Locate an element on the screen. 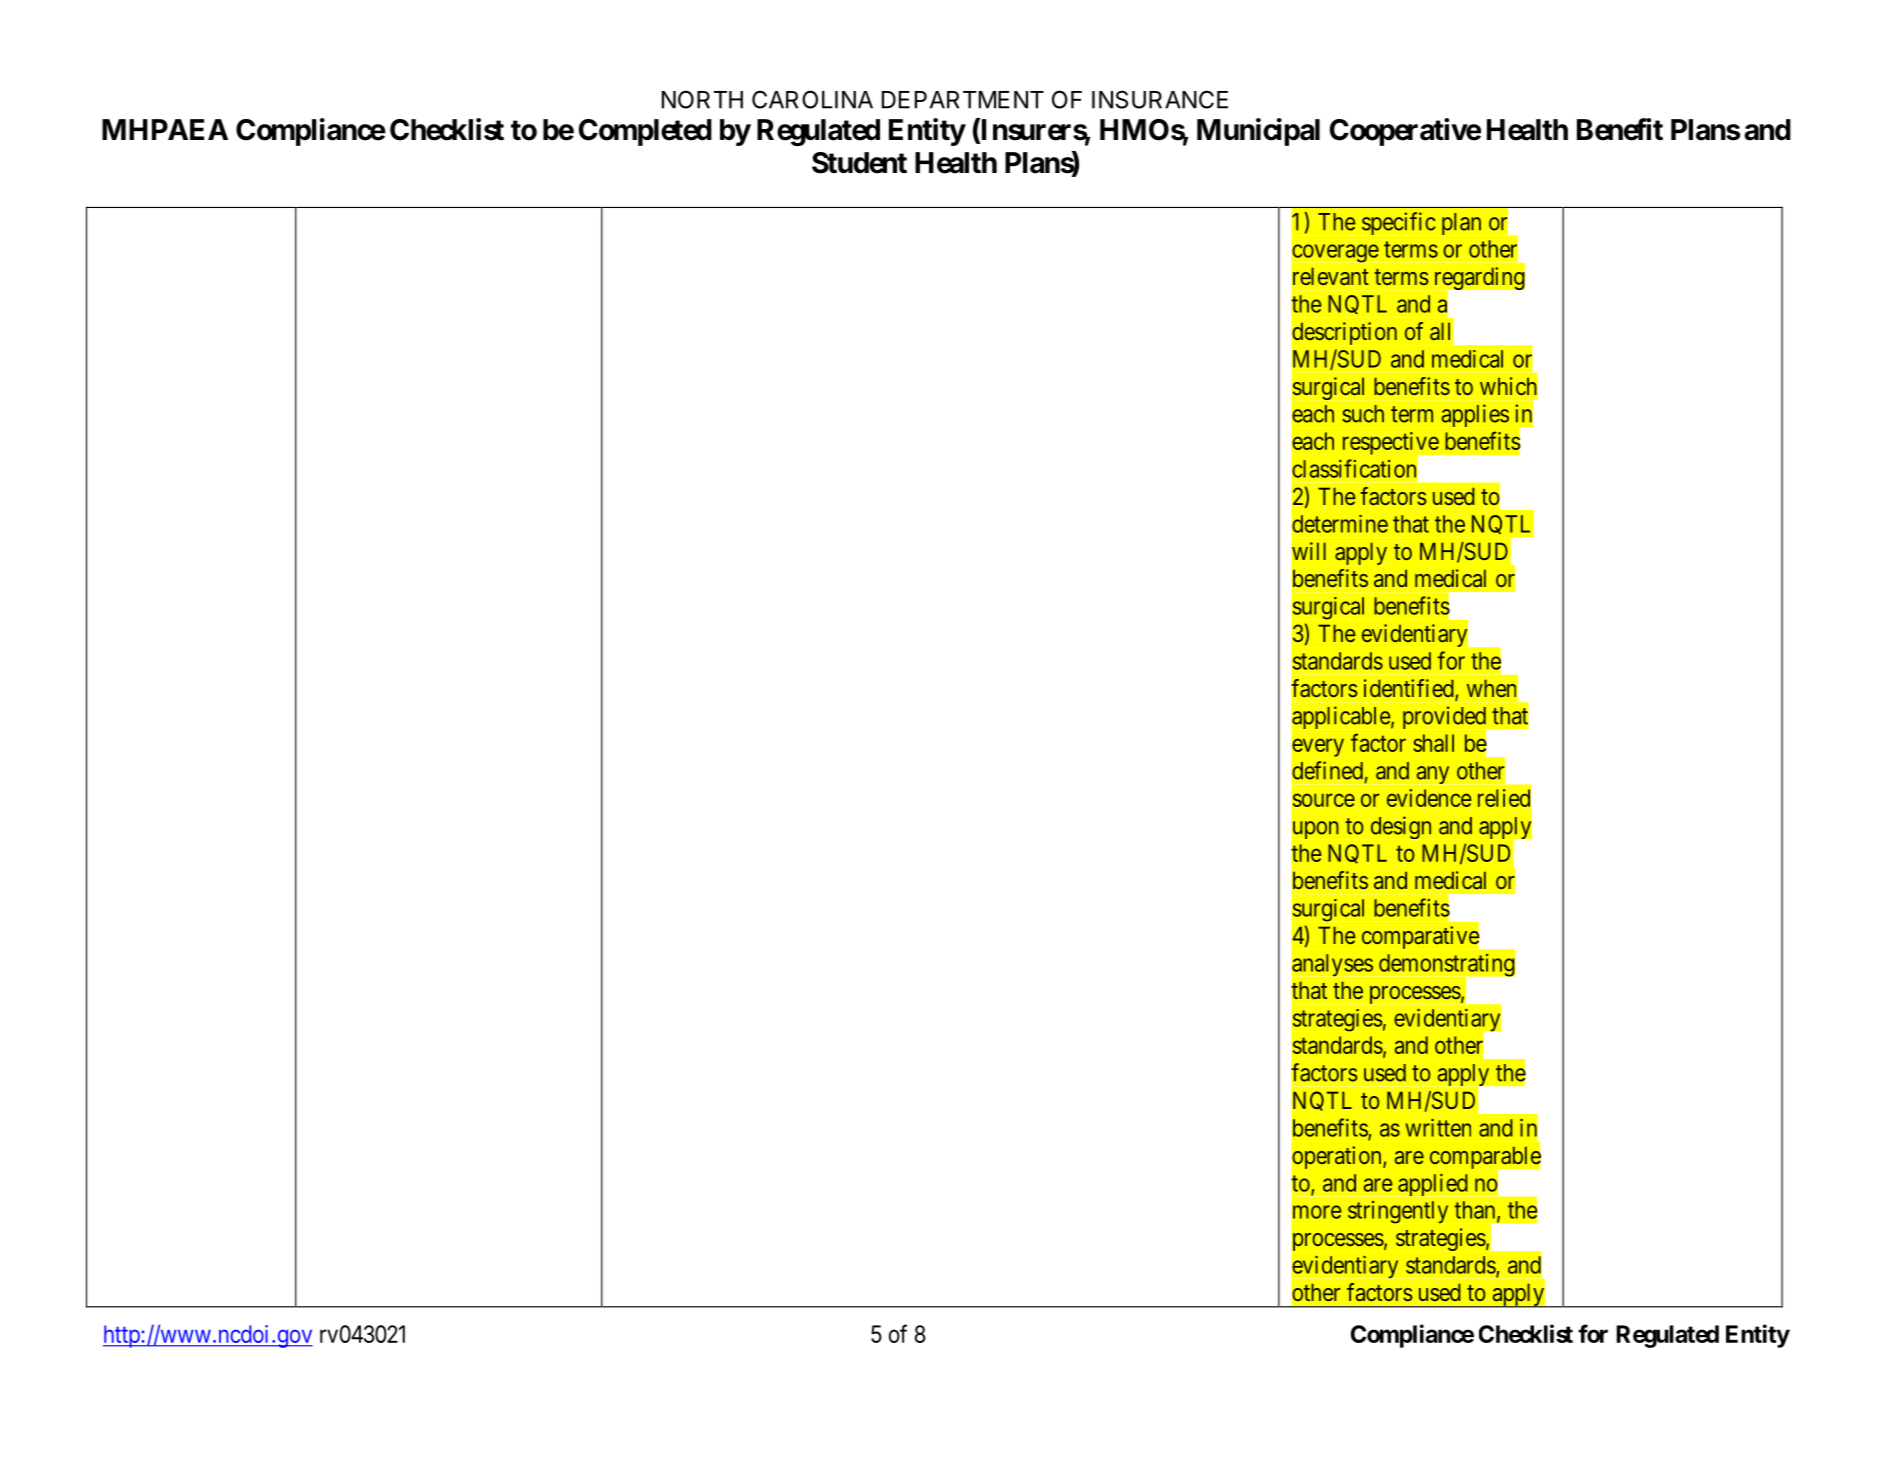 The height and width of the screenshot is (1461, 1891). NORTH is located at coordinates (702, 99).
